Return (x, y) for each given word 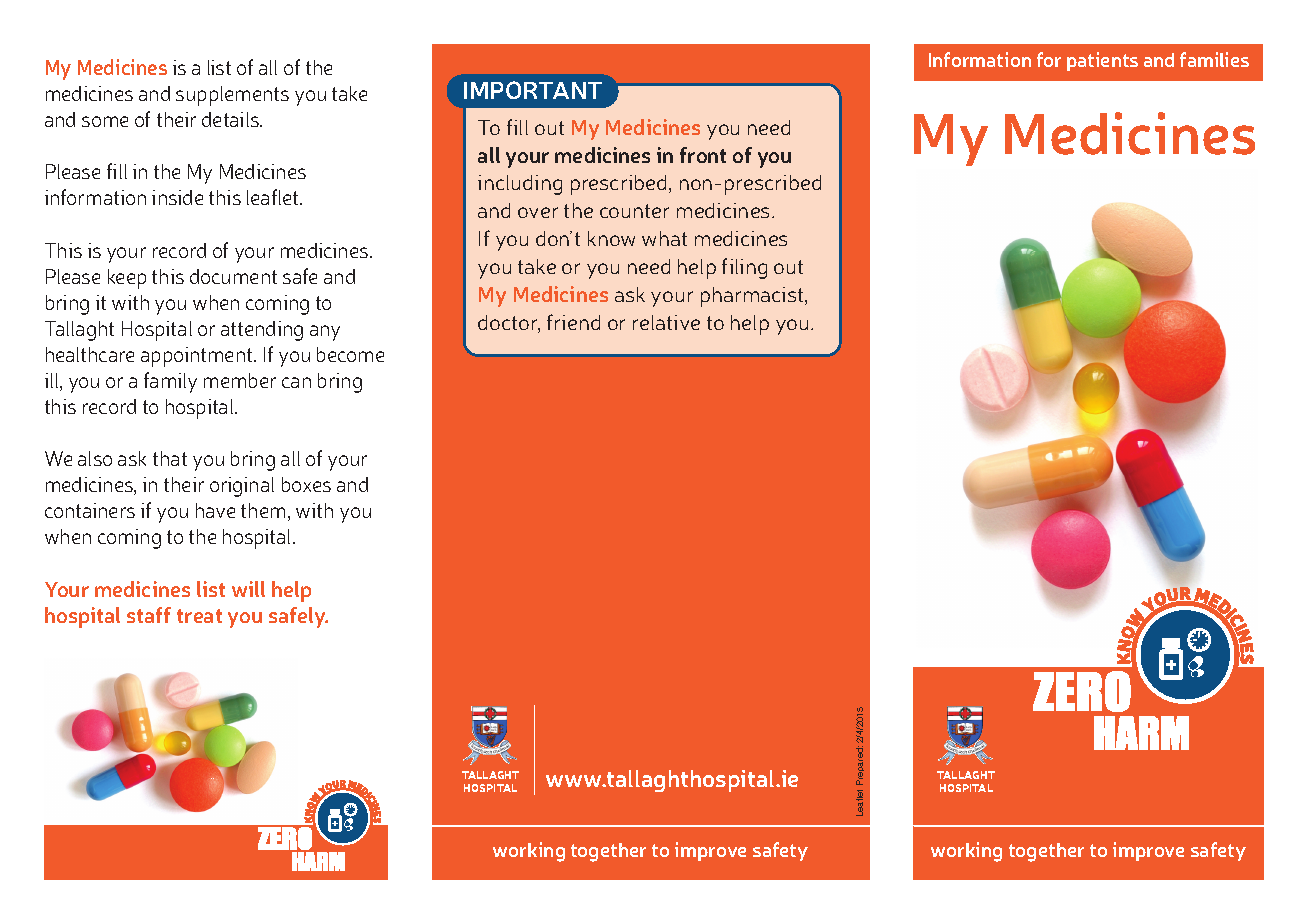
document (233, 276)
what (664, 238)
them (263, 510)
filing (744, 268)
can (296, 382)
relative (666, 322)
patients (1102, 61)
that (170, 458)
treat (199, 616)
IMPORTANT (533, 90)
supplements (232, 96)
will (248, 589)
